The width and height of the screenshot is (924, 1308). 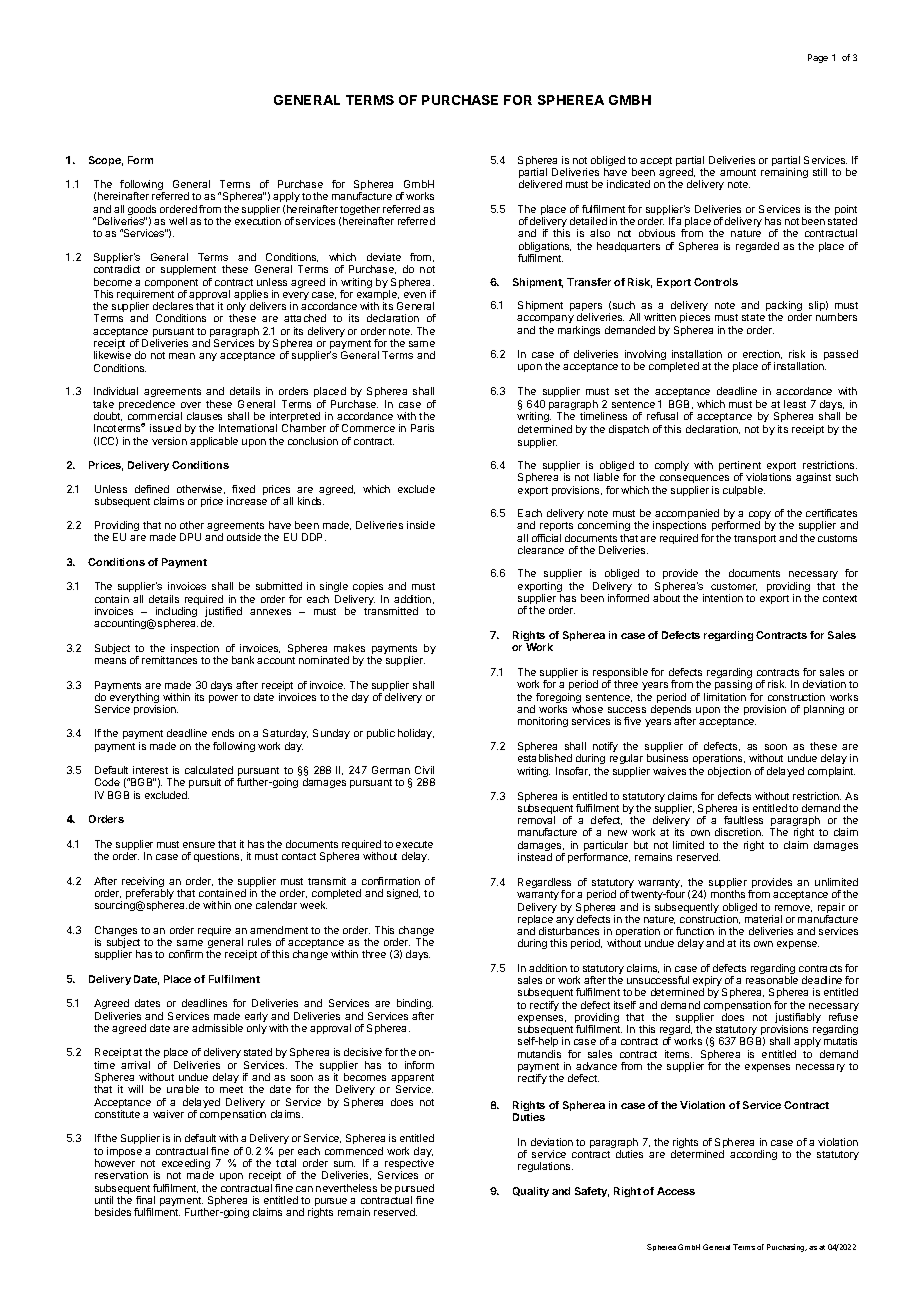 I want to click on Page, so click(x=818, y=58).
